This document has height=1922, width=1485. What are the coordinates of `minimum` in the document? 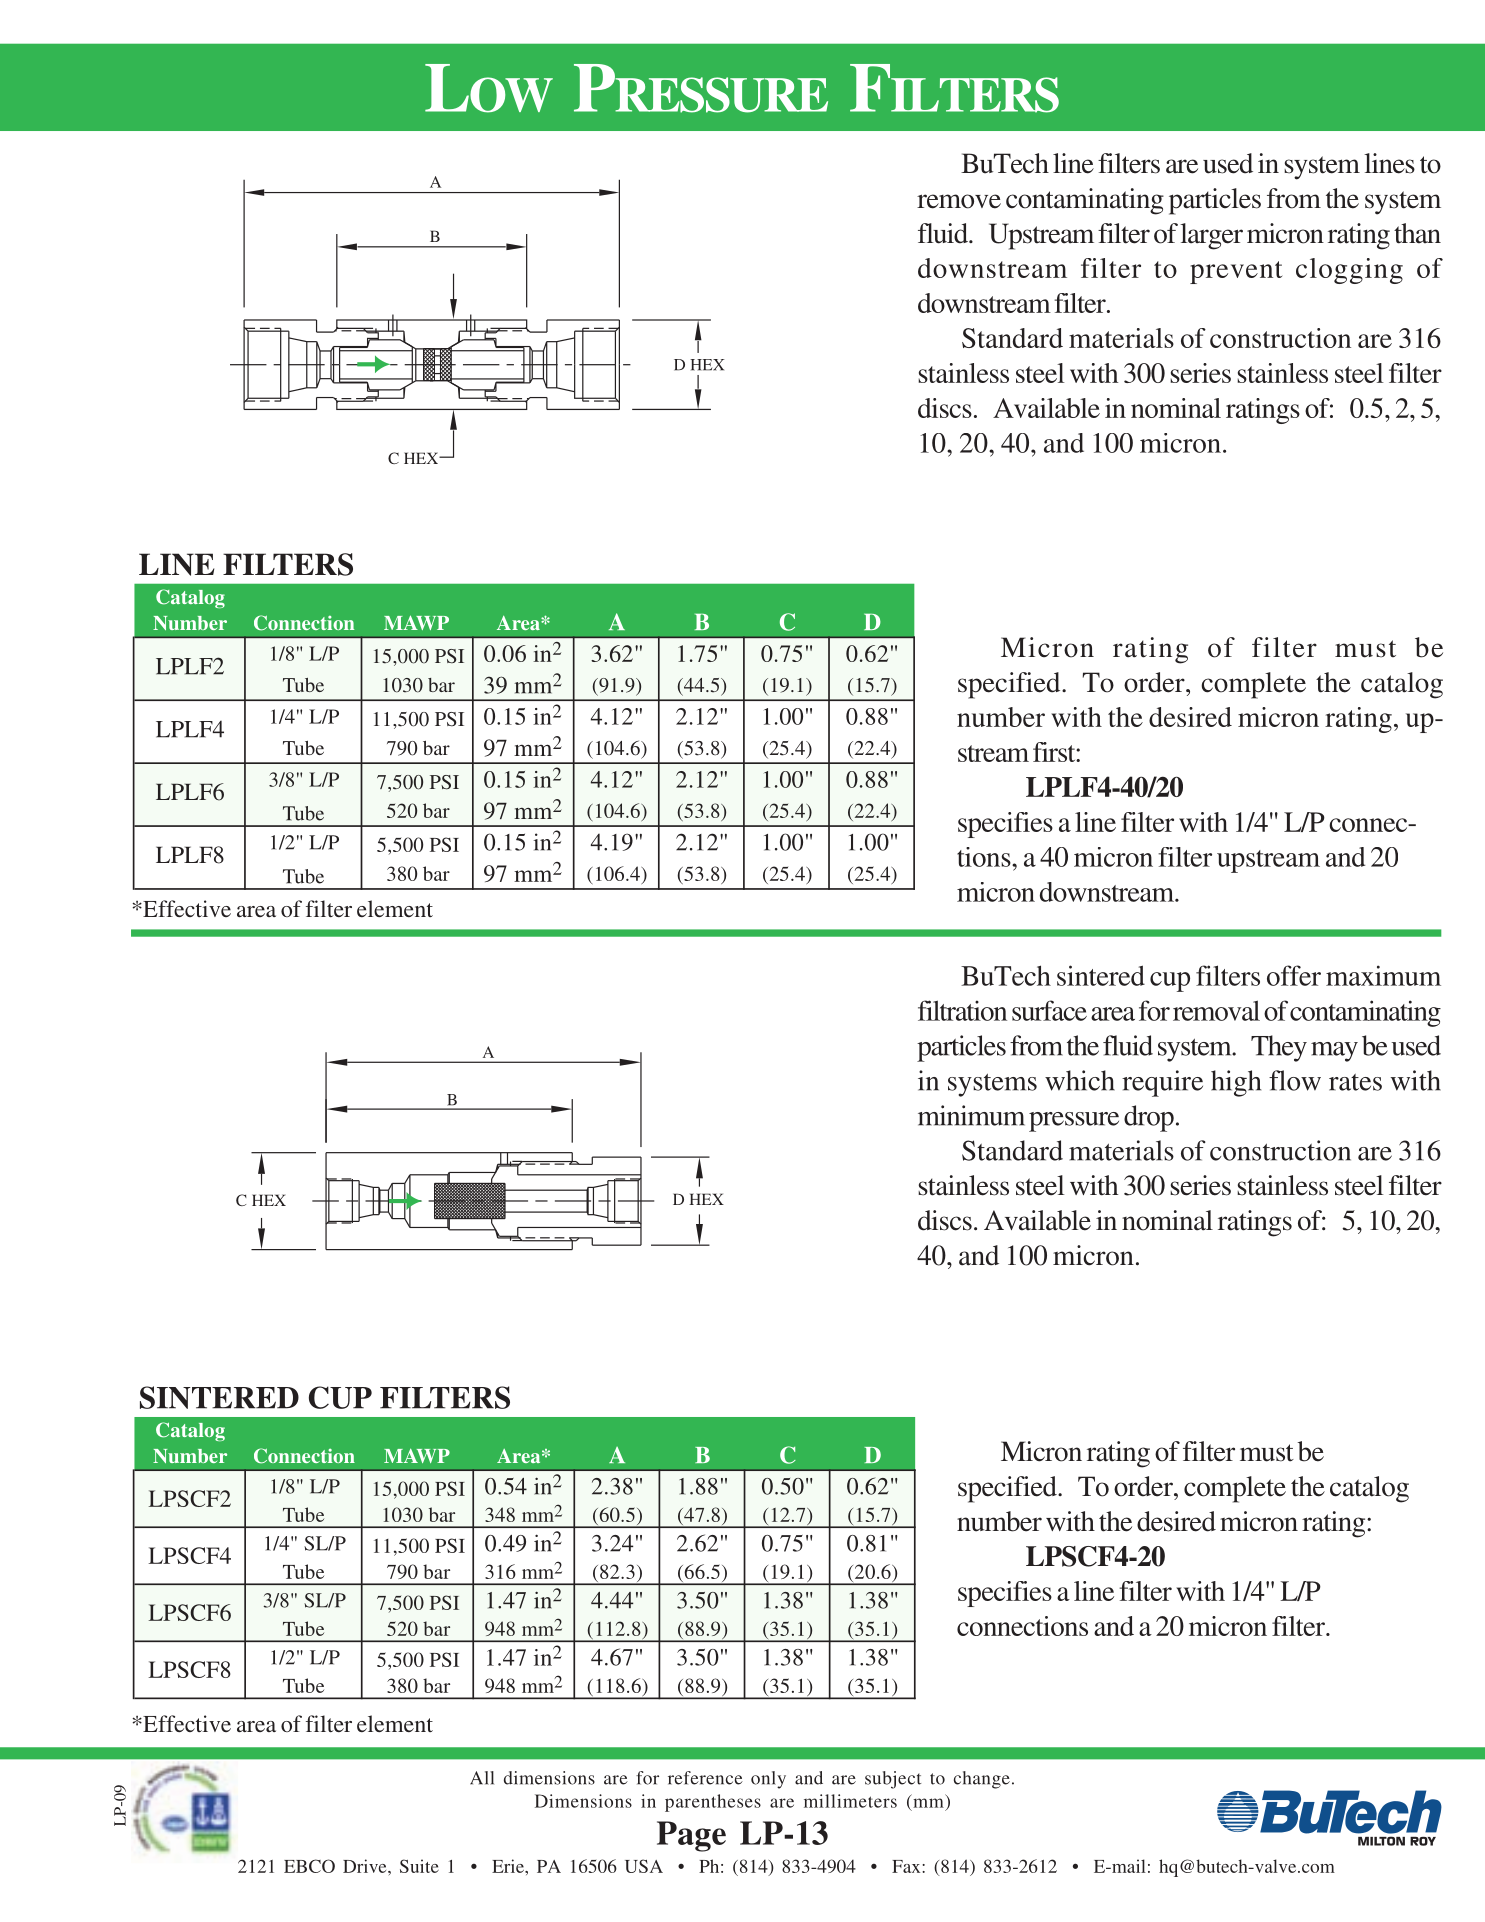 It's located at (971, 1115).
